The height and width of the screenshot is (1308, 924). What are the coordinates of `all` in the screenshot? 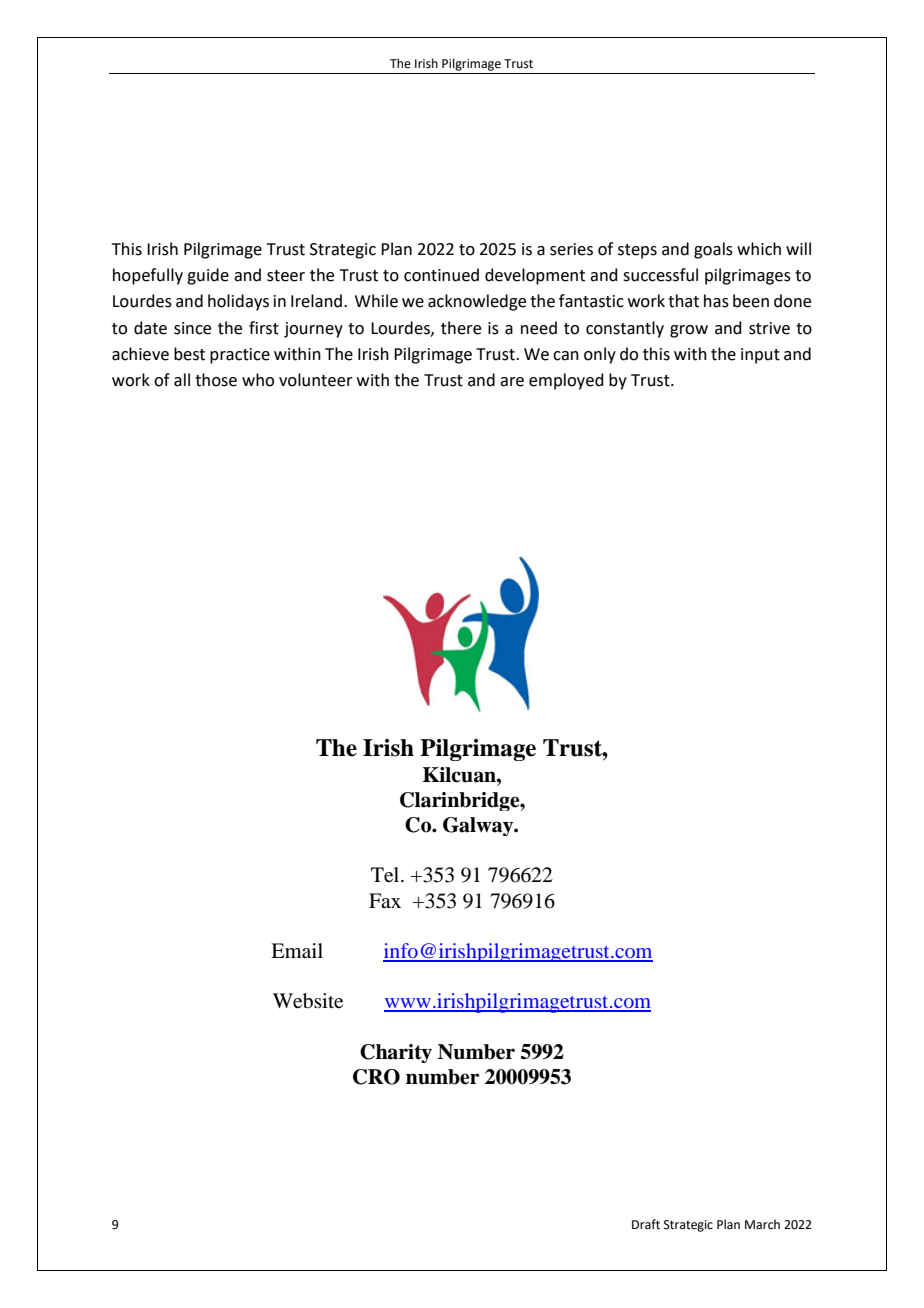 It's located at (182, 380).
